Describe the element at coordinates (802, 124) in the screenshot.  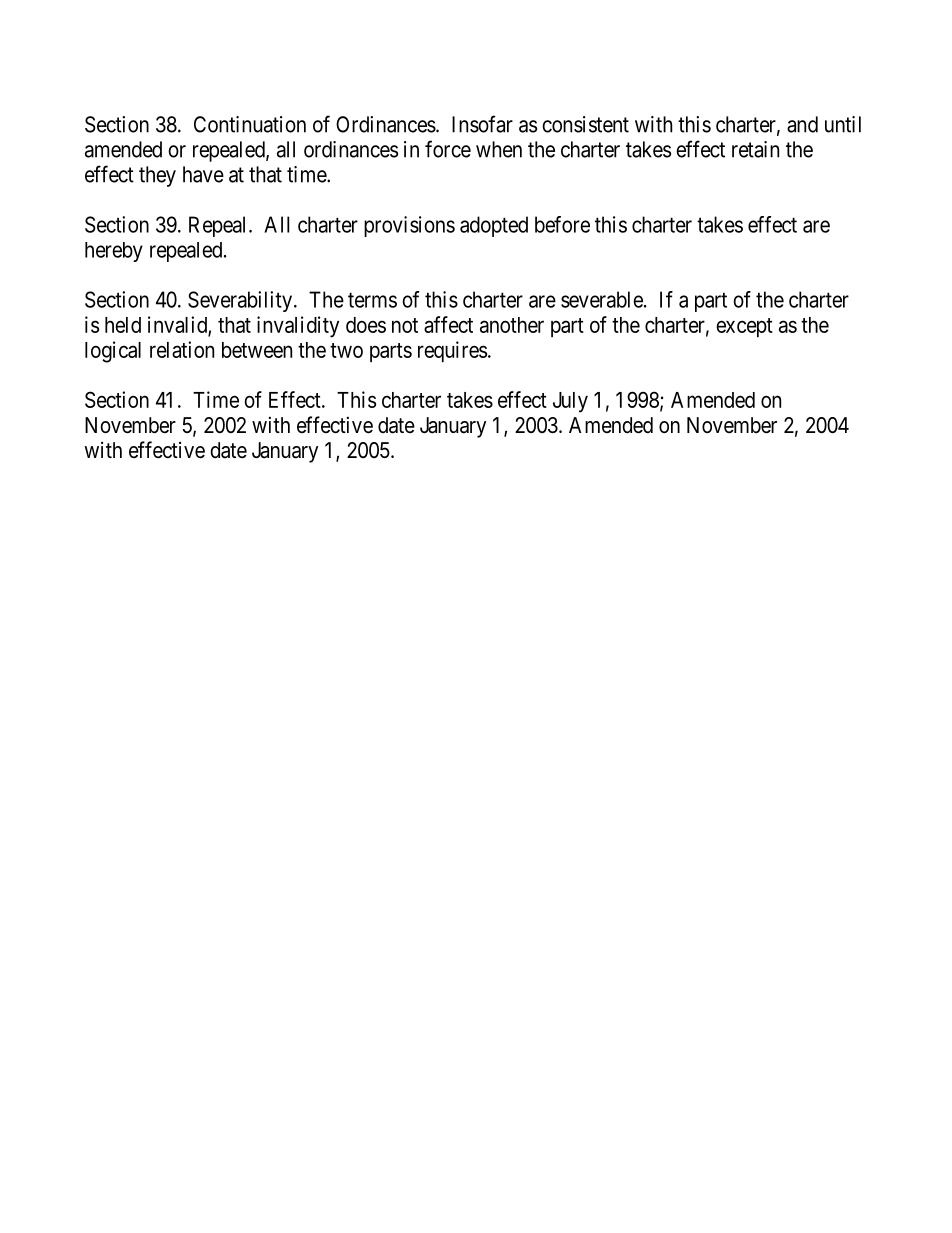
I see `and` at that location.
